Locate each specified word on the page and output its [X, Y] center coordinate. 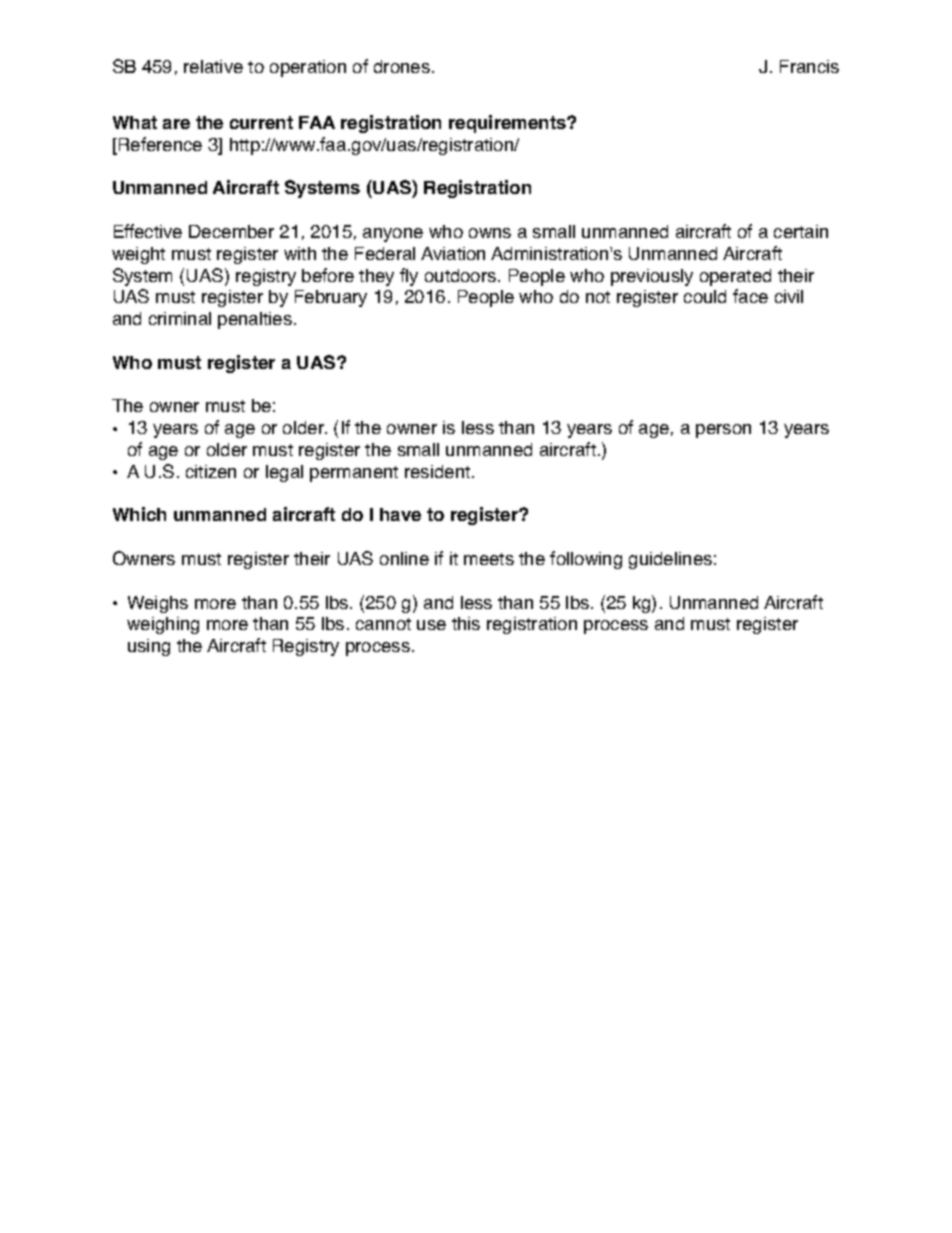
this [466, 623]
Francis [809, 66]
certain [801, 231]
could [705, 296]
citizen [211, 471]
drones [402, 66]
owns [490, 233]
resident [439, 471]
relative [213, 66]
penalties [255, 320]
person [723, 431]
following [586, 560]
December [231, 231]
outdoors [462, 275]
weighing [163, 625]
